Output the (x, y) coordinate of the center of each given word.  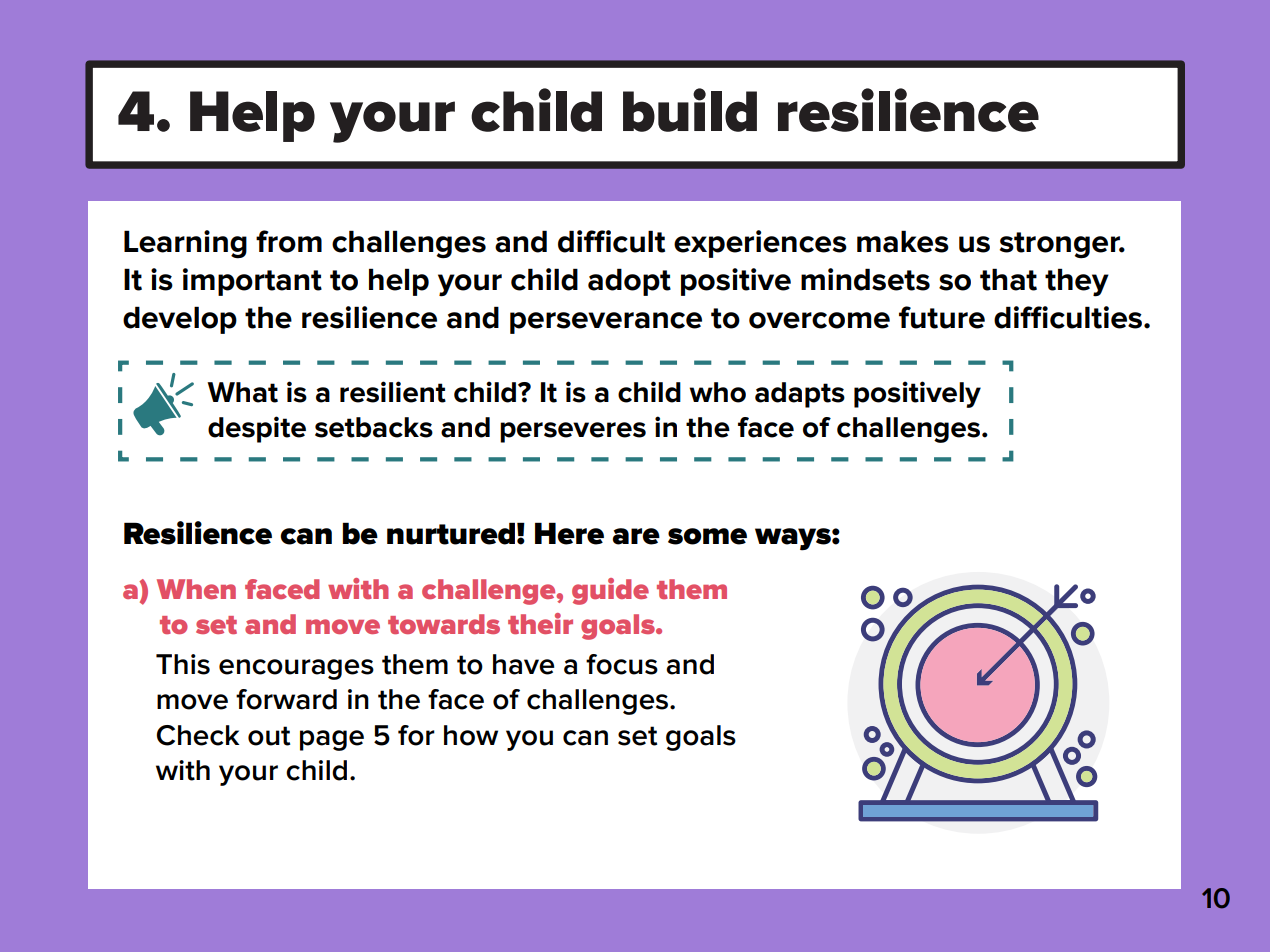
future (942, 317)
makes (903, 241)
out (269, 736)
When (196, 589)
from (289, 241)
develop (180, 320)
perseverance (606, 323)
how (471, 735)
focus (622, 664)
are (636, 536)
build (690, 110)
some (707, 536)
